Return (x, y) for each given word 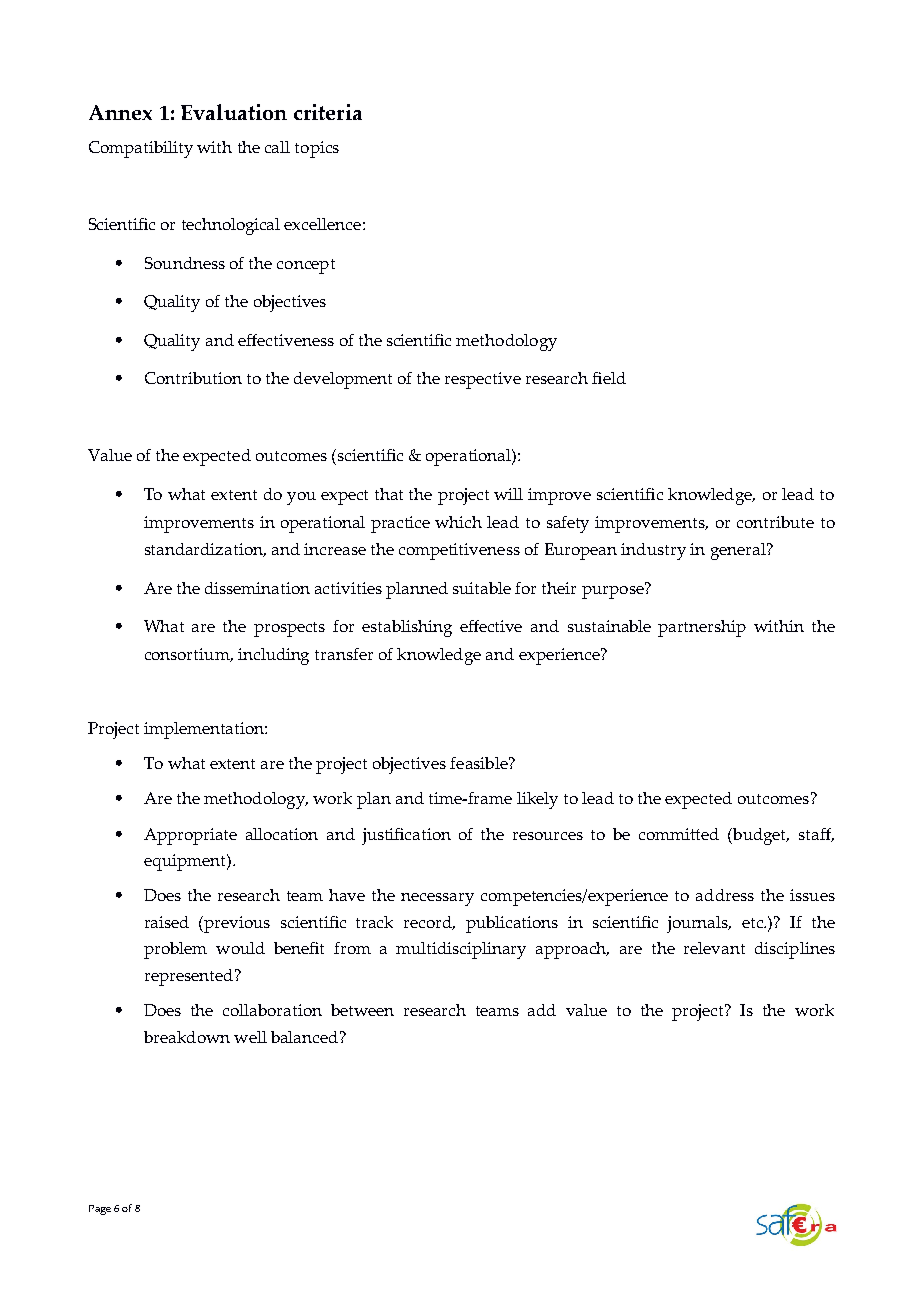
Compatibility (141, 149)
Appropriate (190, 836)
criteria (328, 112)
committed (679, 834)
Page (100, 1210)
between (362, 1010)
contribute (775, 522)
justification (406, 836)
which (458, 522)
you (301, 498)
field (609, 378)
